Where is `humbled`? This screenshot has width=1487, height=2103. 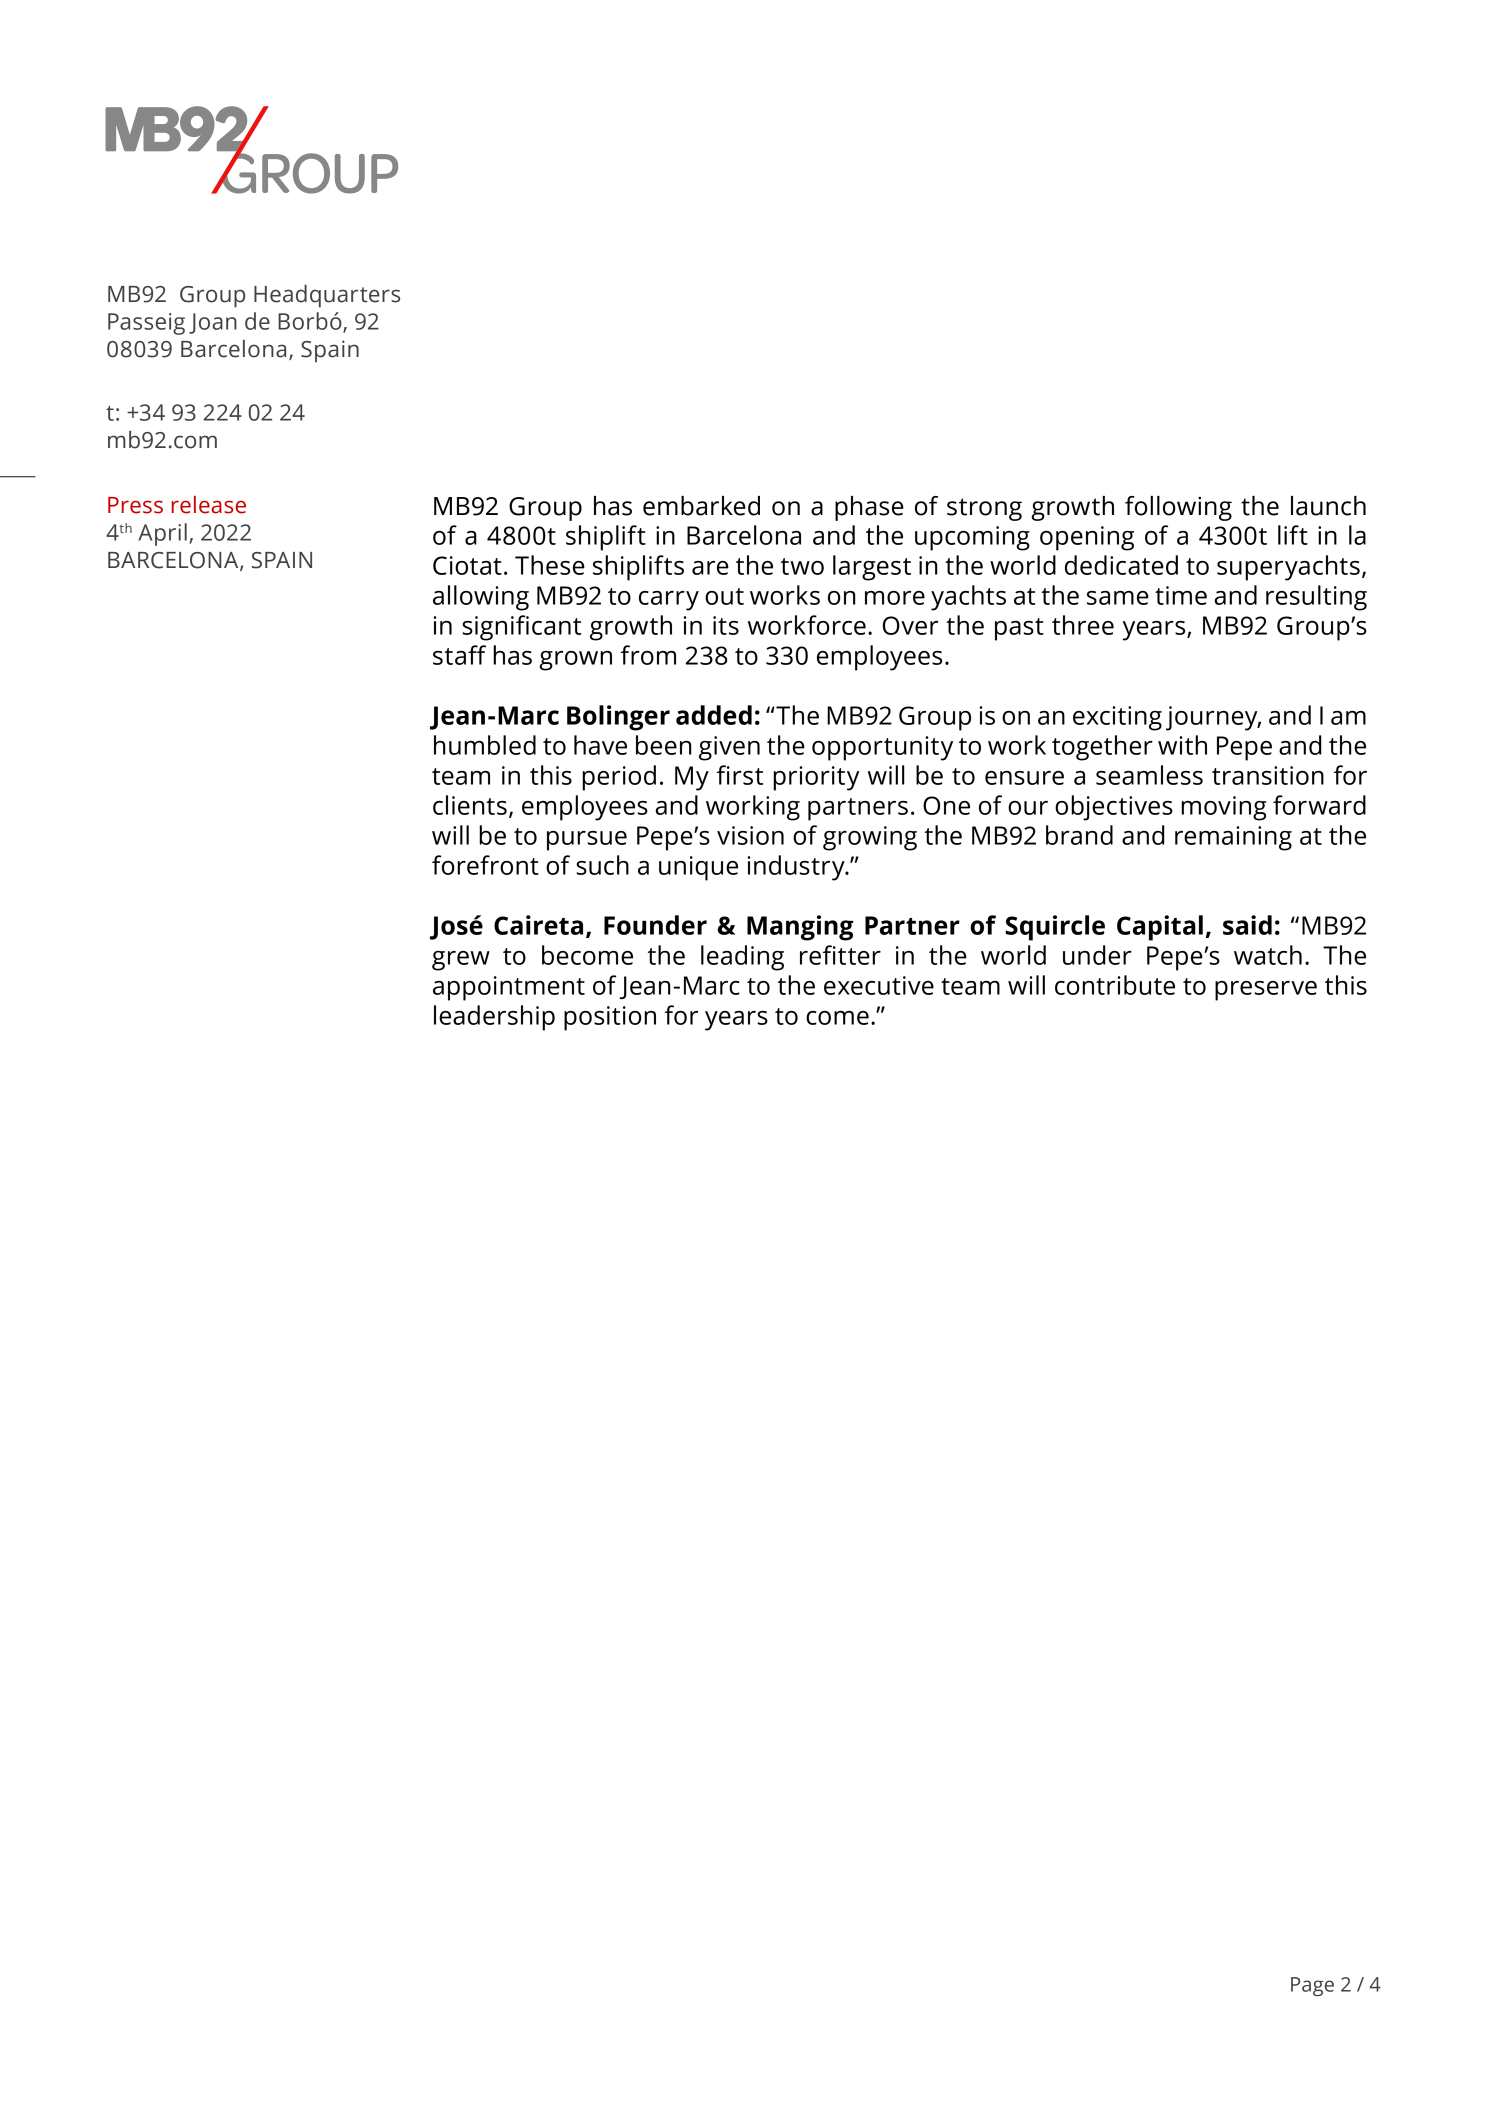
humbled is located at coordinates (485, 745).
